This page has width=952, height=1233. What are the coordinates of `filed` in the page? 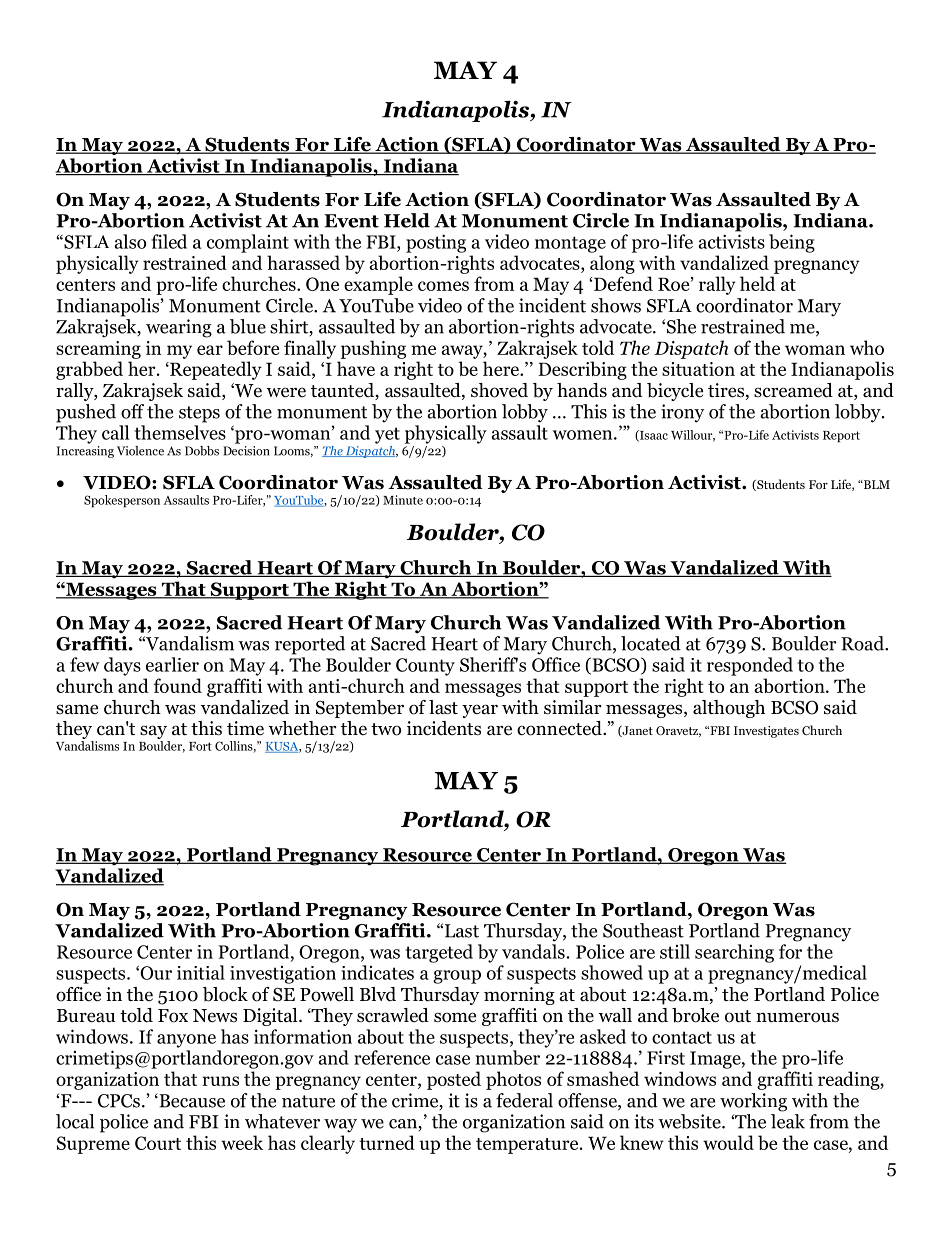 It's located at (169, 241).
